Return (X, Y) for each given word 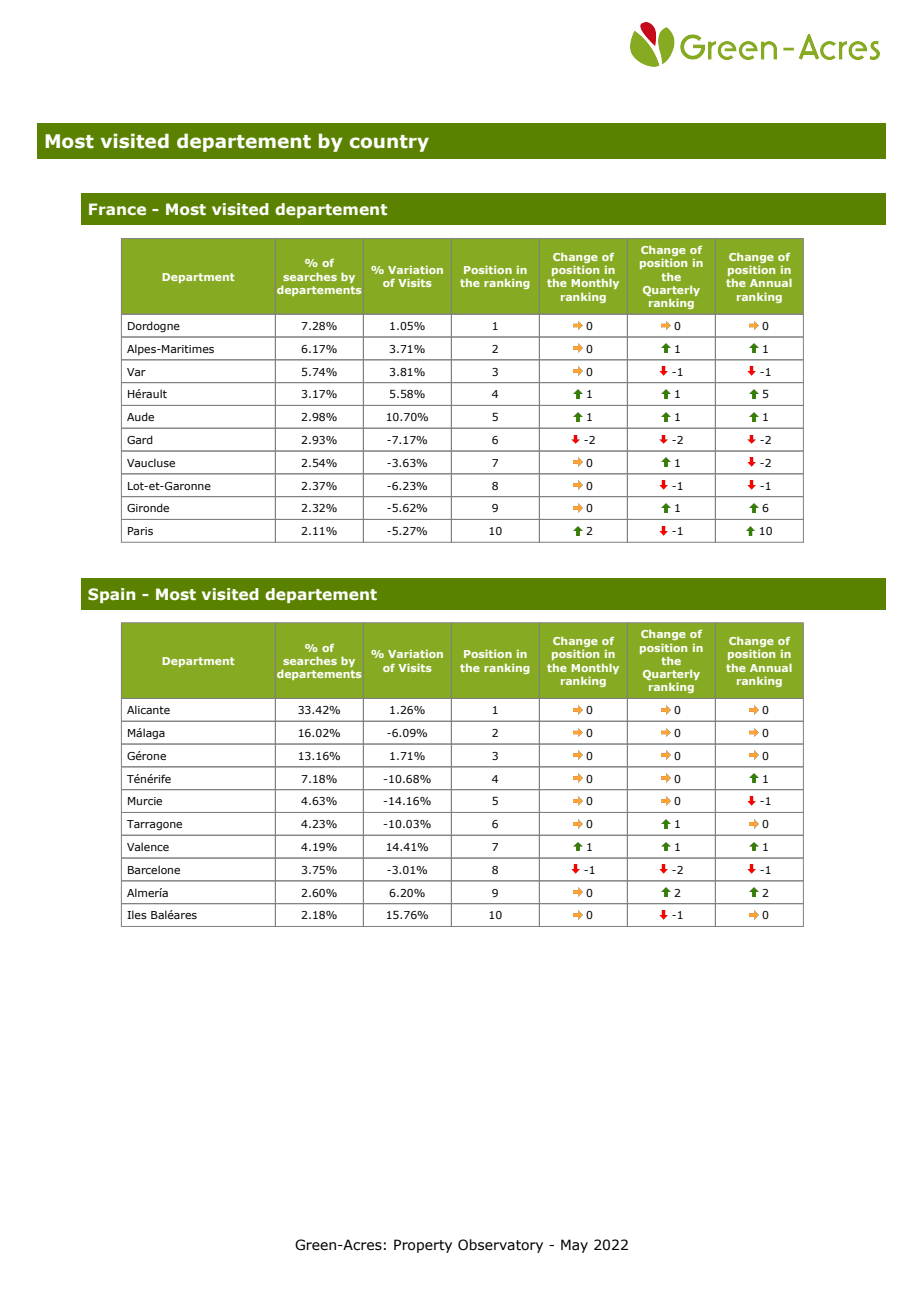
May (574, 1246)
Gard (140, 439)
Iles (137, 914)
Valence (148, 846)
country (389, 143)
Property (423, 1246)
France (117, 209)
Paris (140, 531)
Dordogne (154, 327)
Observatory (500, 1246)
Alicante (148, 709)
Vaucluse (151, 462)
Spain (111, 595)
